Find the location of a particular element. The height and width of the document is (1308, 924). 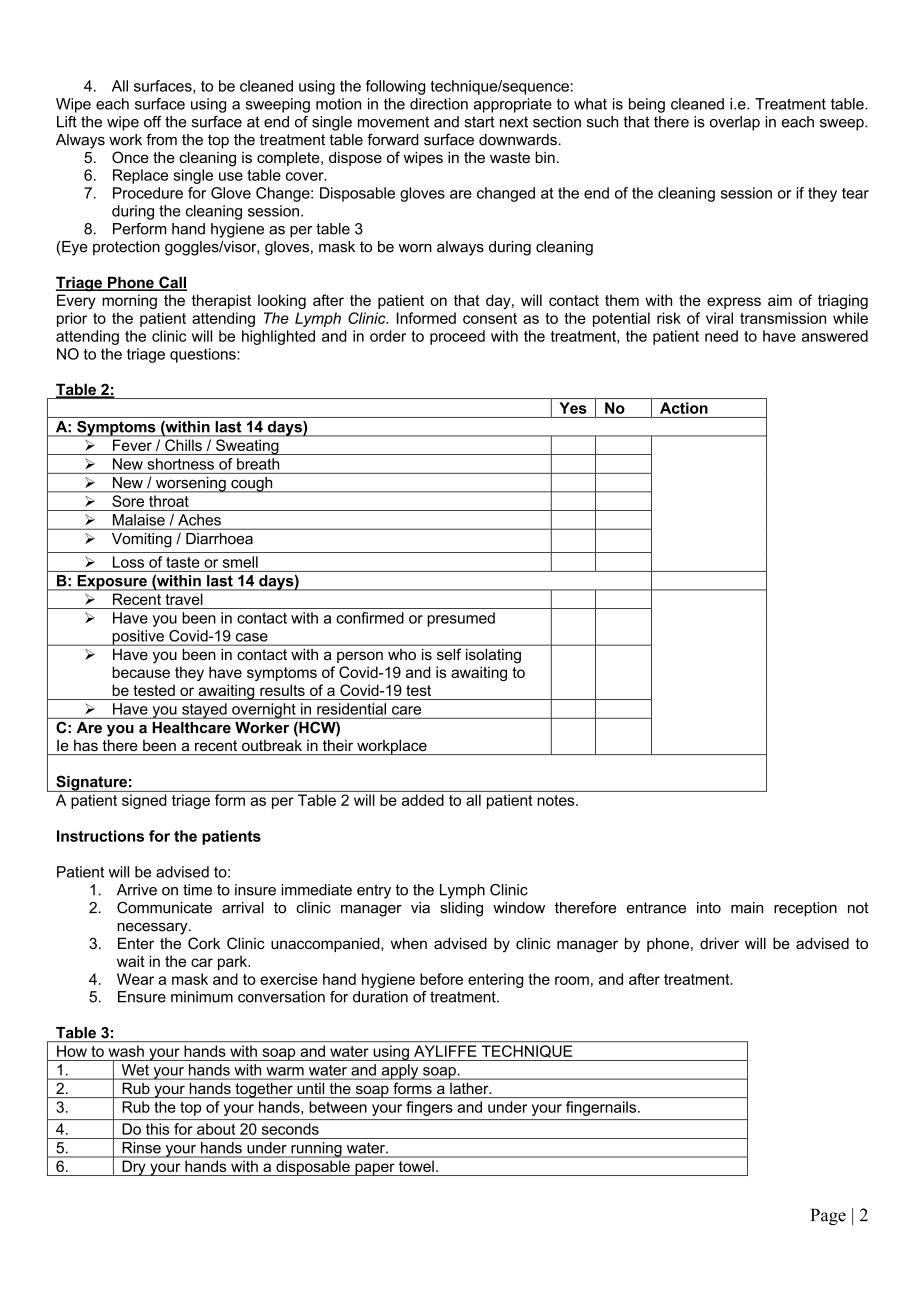

added is located at coordinates (423, 800).
